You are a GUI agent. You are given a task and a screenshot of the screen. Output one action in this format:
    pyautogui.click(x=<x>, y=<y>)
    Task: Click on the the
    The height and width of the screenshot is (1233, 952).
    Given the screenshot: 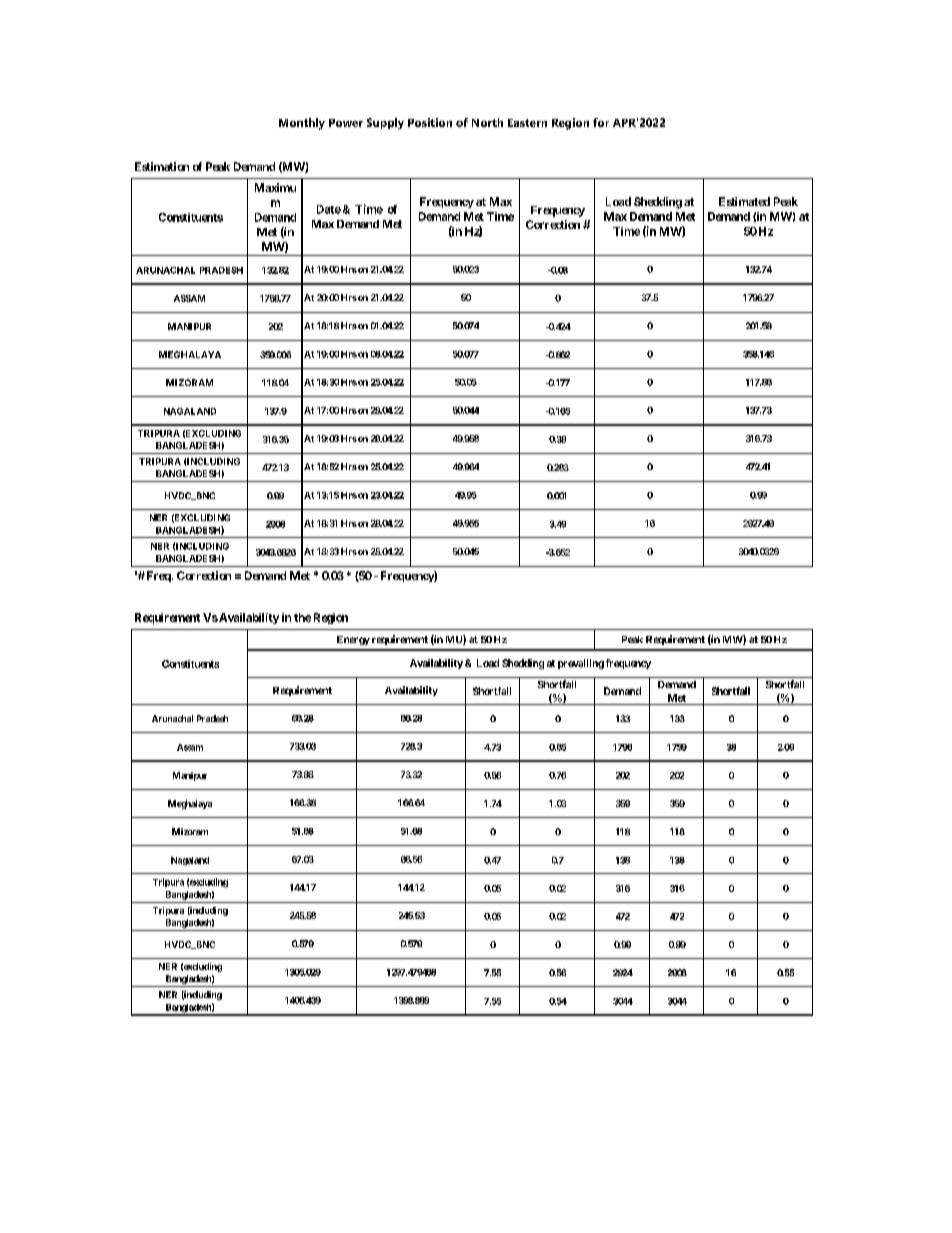 What is the action you would take?
    pyautogui.click(x=302, y=617)
